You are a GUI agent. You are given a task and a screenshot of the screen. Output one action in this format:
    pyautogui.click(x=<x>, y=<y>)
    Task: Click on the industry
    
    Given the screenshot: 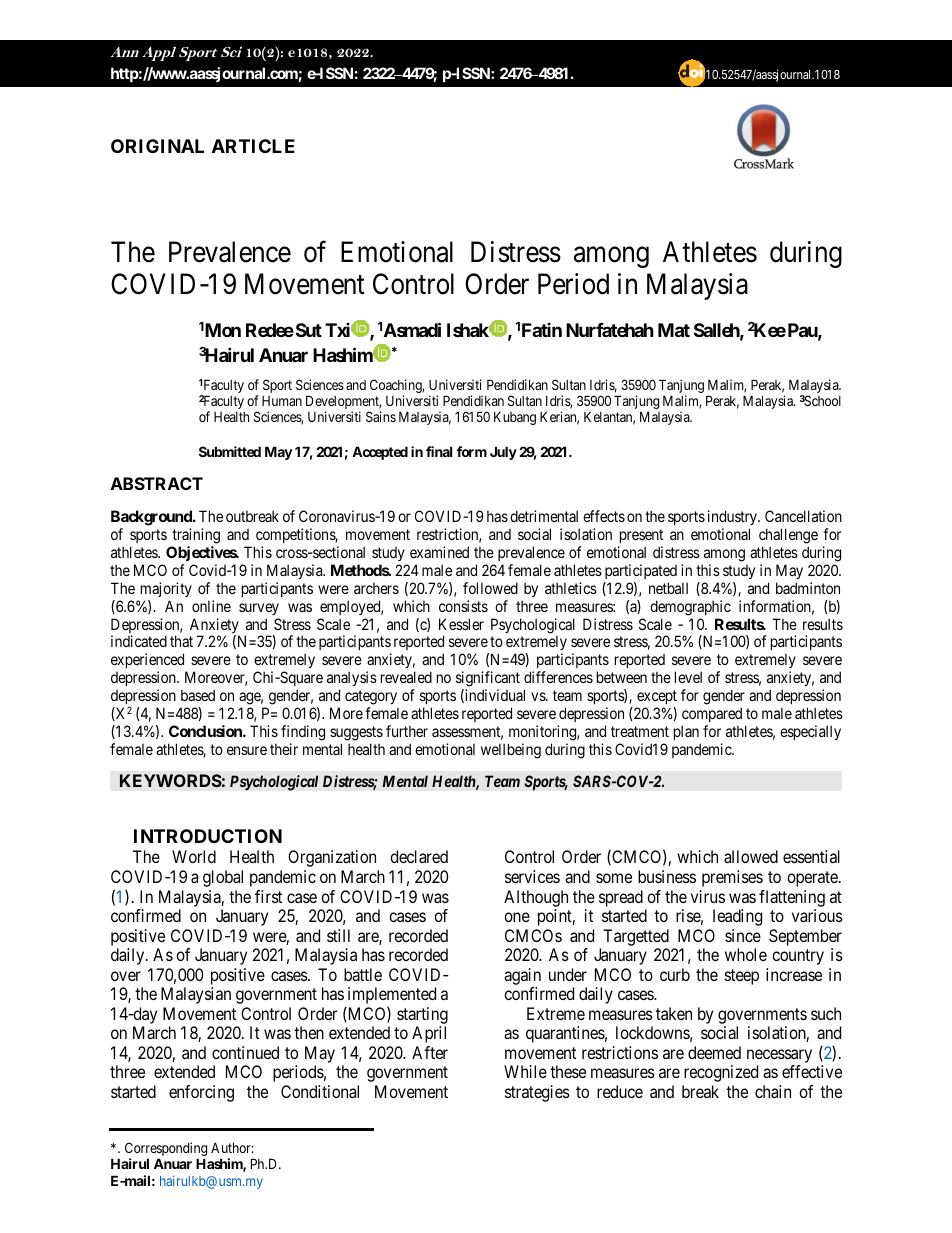 What is the action you would take?
    pyautogui.click(x=733, y=517)
